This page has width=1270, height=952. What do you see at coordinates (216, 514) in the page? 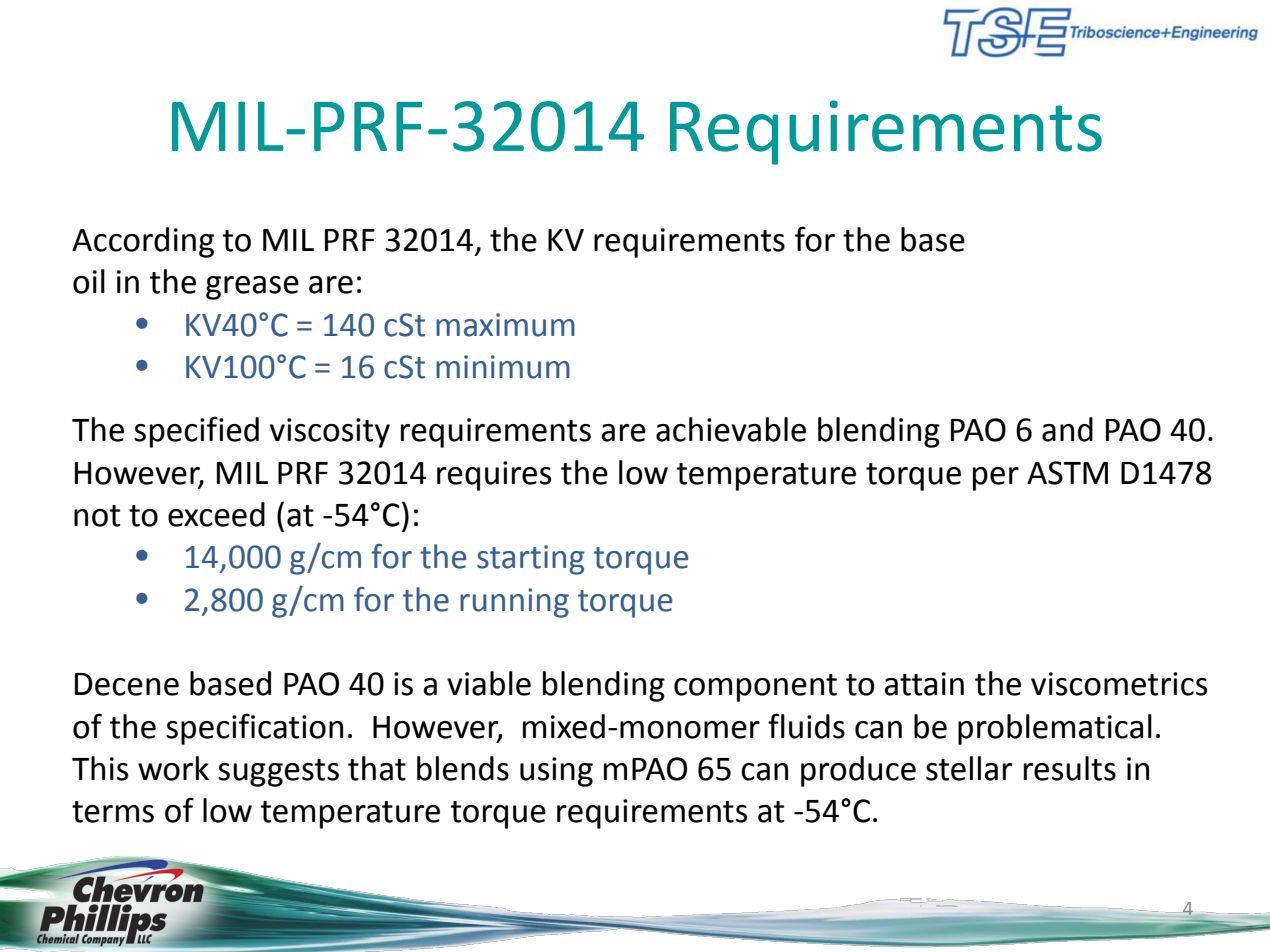
I see `exceed` at bounding box center [216, 514].
